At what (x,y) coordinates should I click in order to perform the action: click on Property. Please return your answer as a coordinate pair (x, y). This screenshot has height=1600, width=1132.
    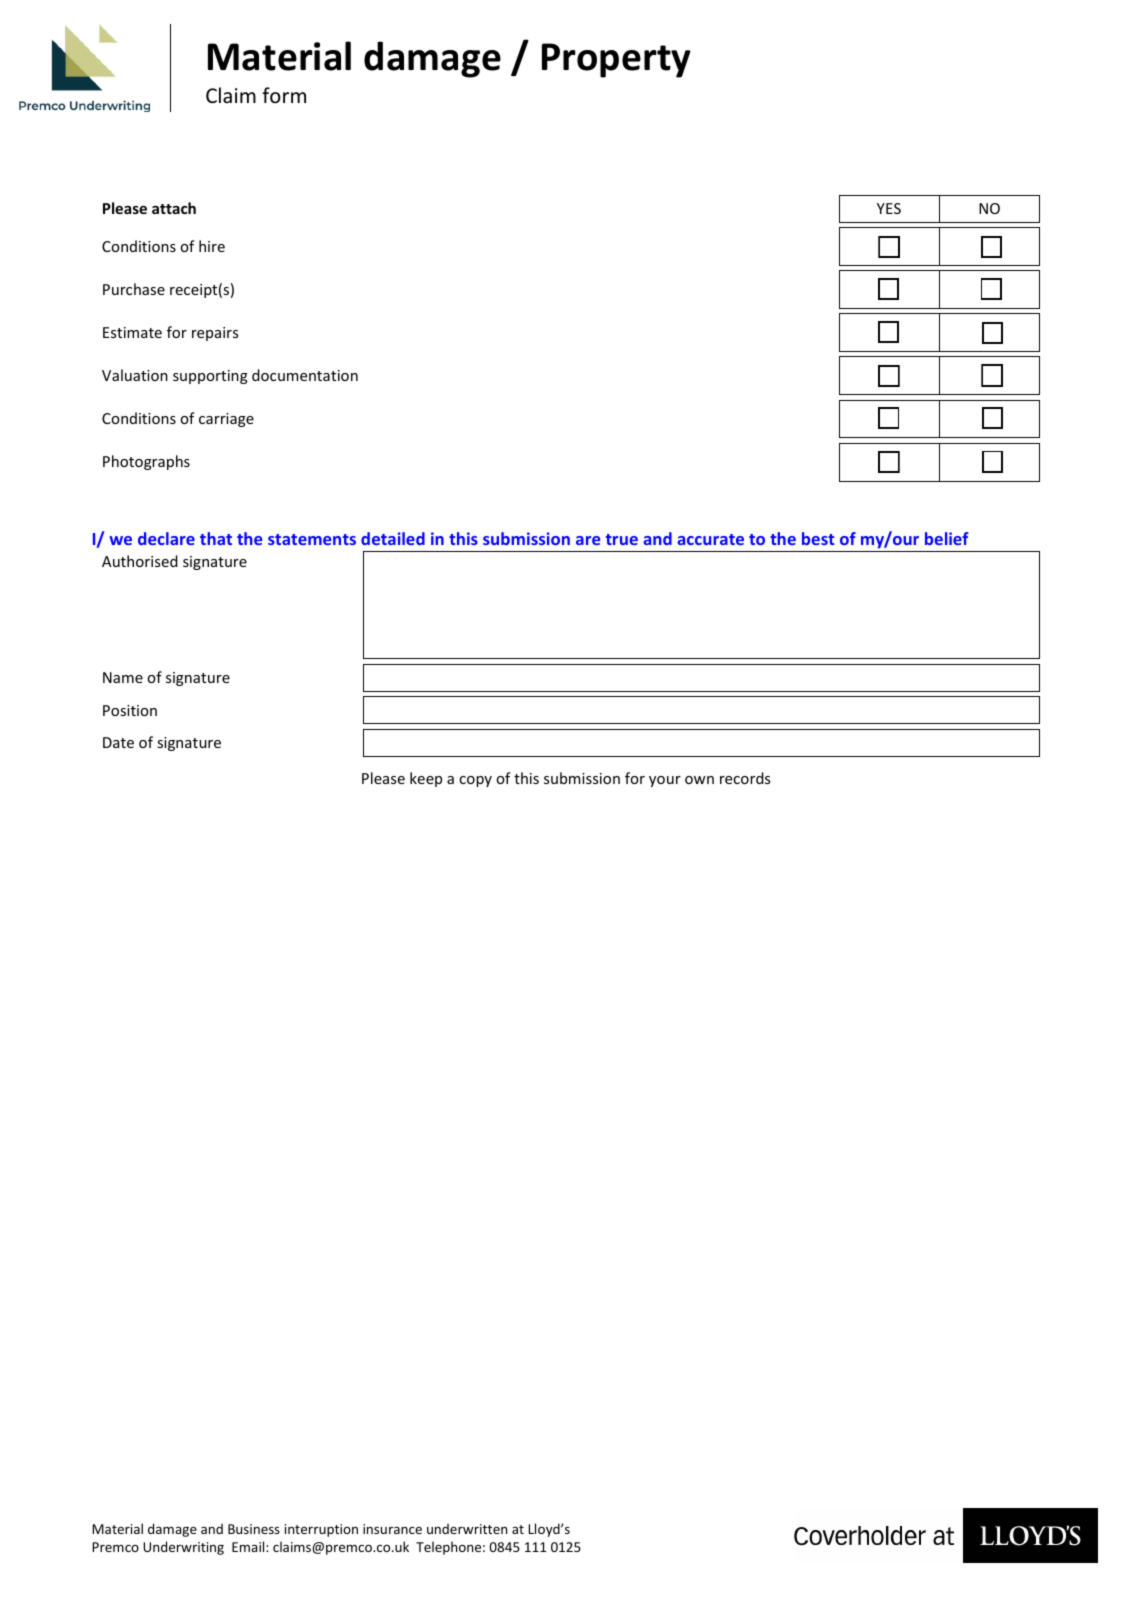
    Looking at the image, I should click on (616, 60).
